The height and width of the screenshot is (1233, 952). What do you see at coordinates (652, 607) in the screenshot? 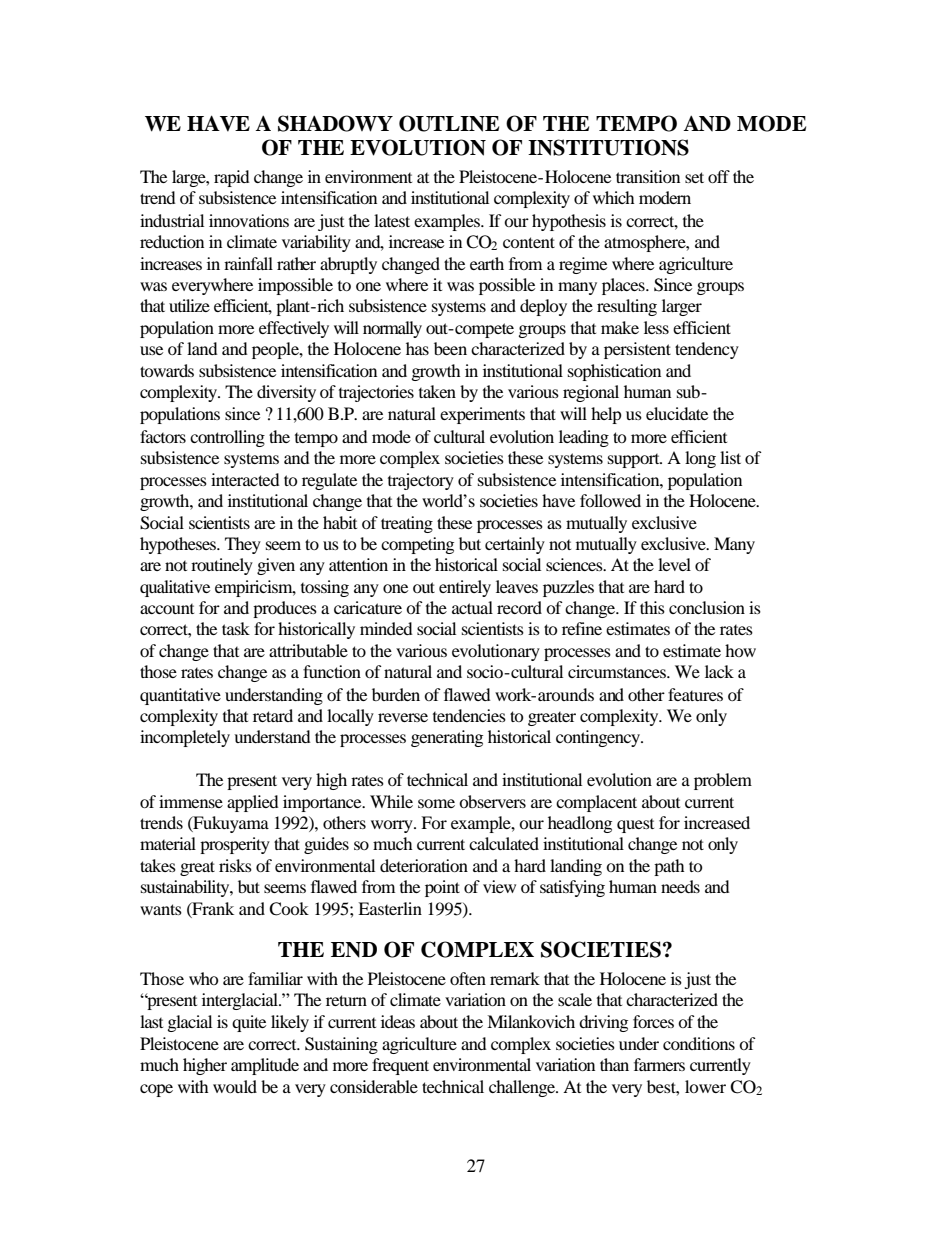
I see `this` at bounding box center [652, 607].
